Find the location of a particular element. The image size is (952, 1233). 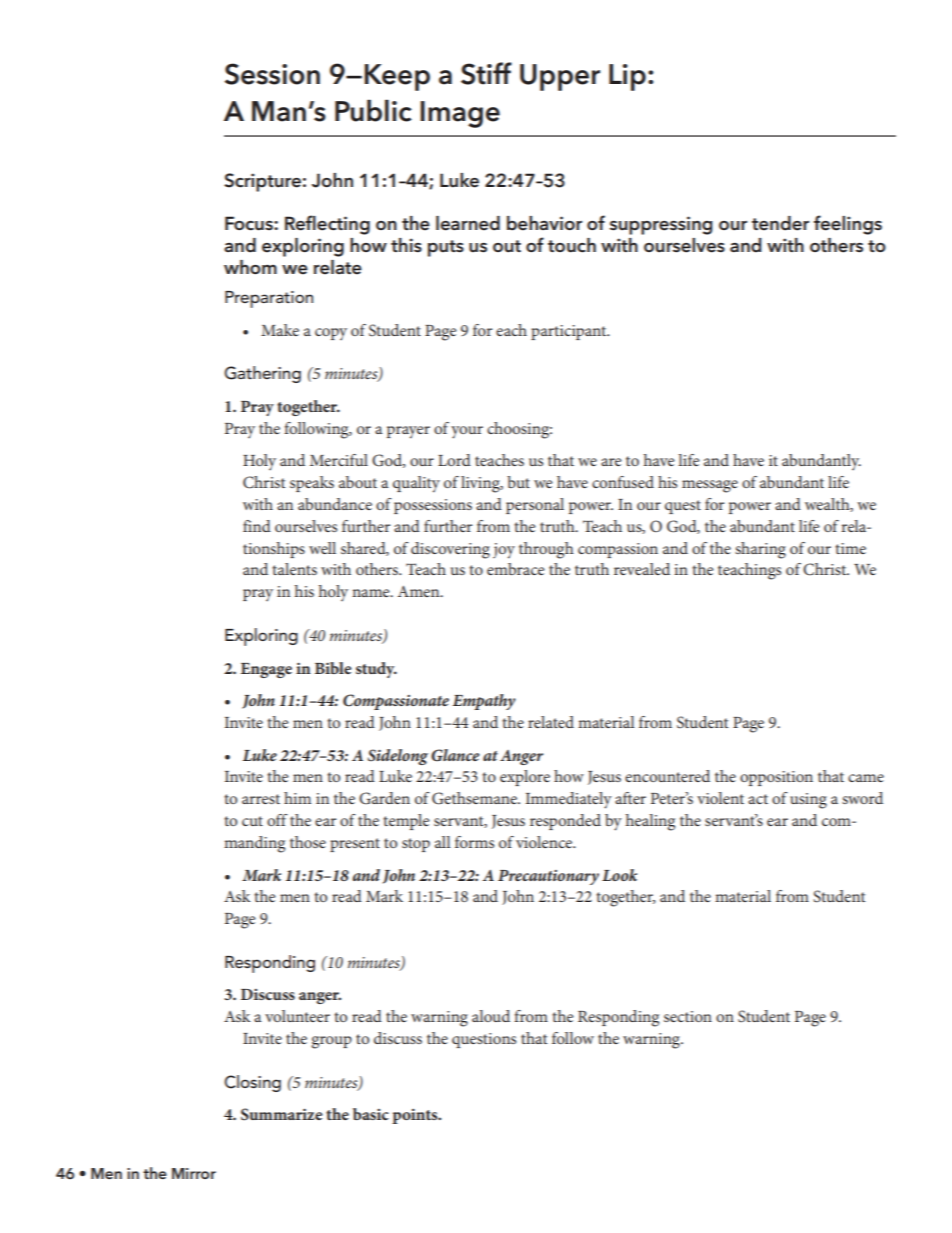

Public is located at coordinates (373, 110).
